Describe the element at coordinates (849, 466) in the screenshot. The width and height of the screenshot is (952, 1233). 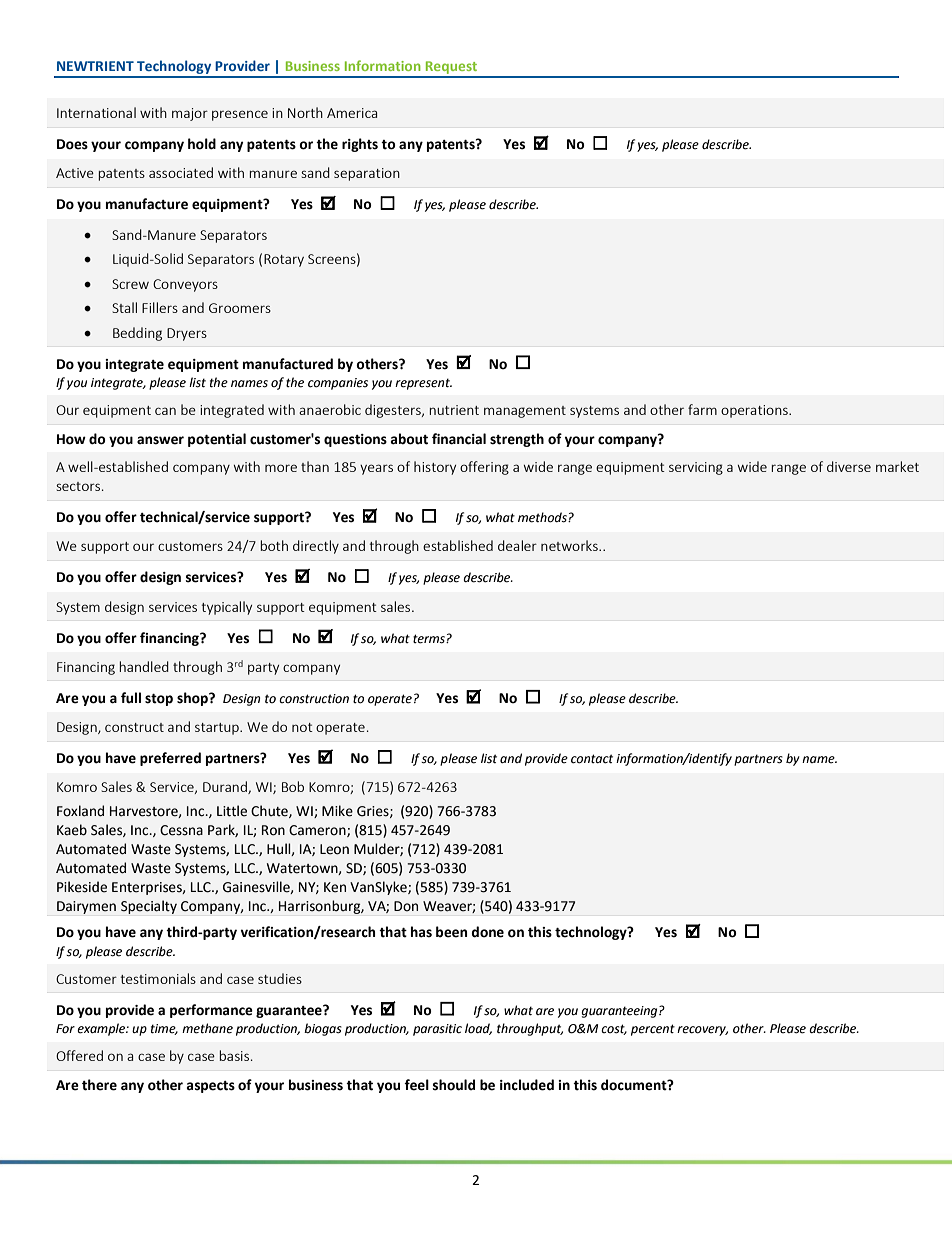
I see `diverse` at that location.
